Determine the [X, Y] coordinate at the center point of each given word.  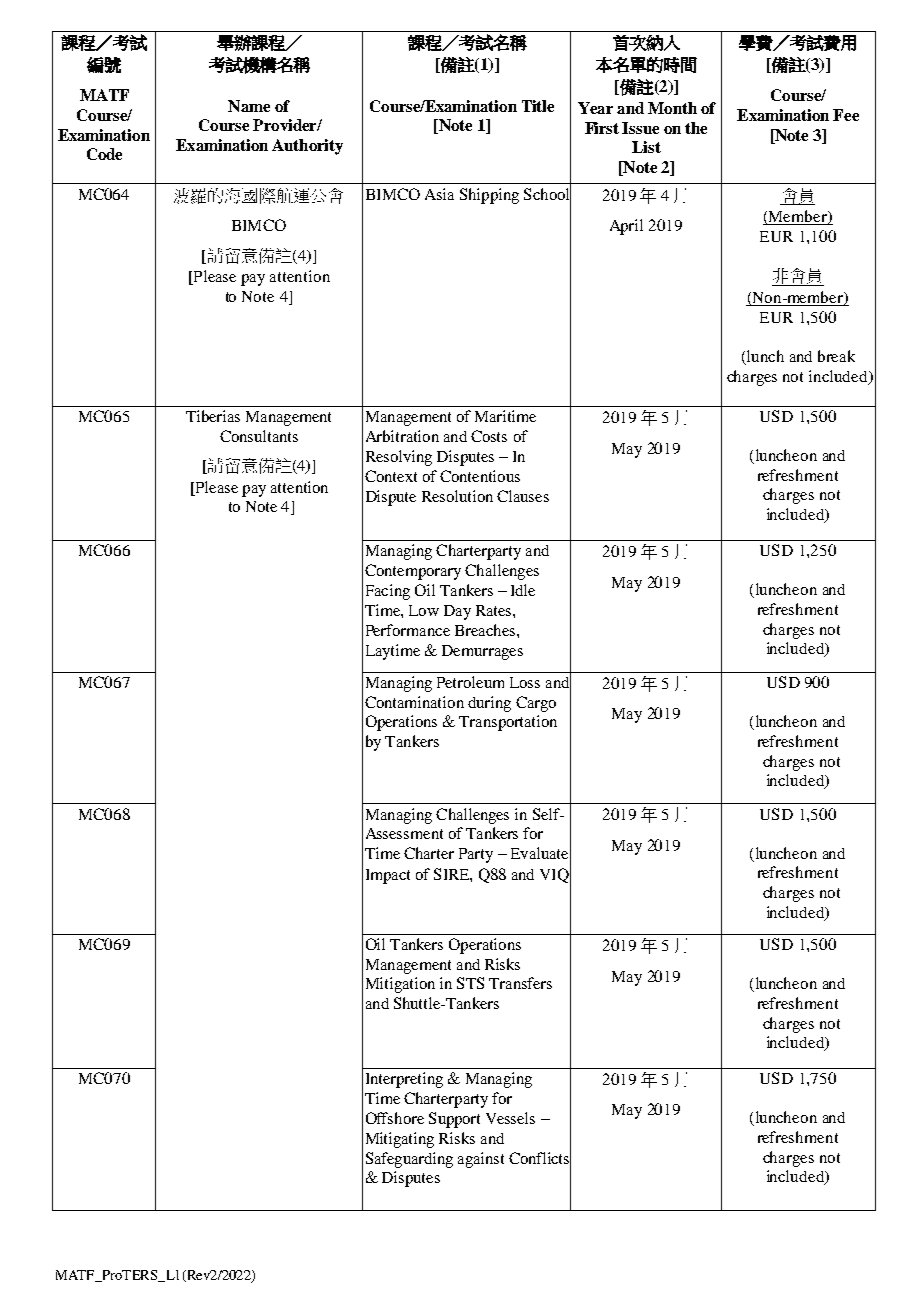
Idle [523, 590]
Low [424, 610]
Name [249, 106]
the [696, 128]
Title [538, 106]
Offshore [395, 1118]
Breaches [485, 630]
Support [454, 1120]
